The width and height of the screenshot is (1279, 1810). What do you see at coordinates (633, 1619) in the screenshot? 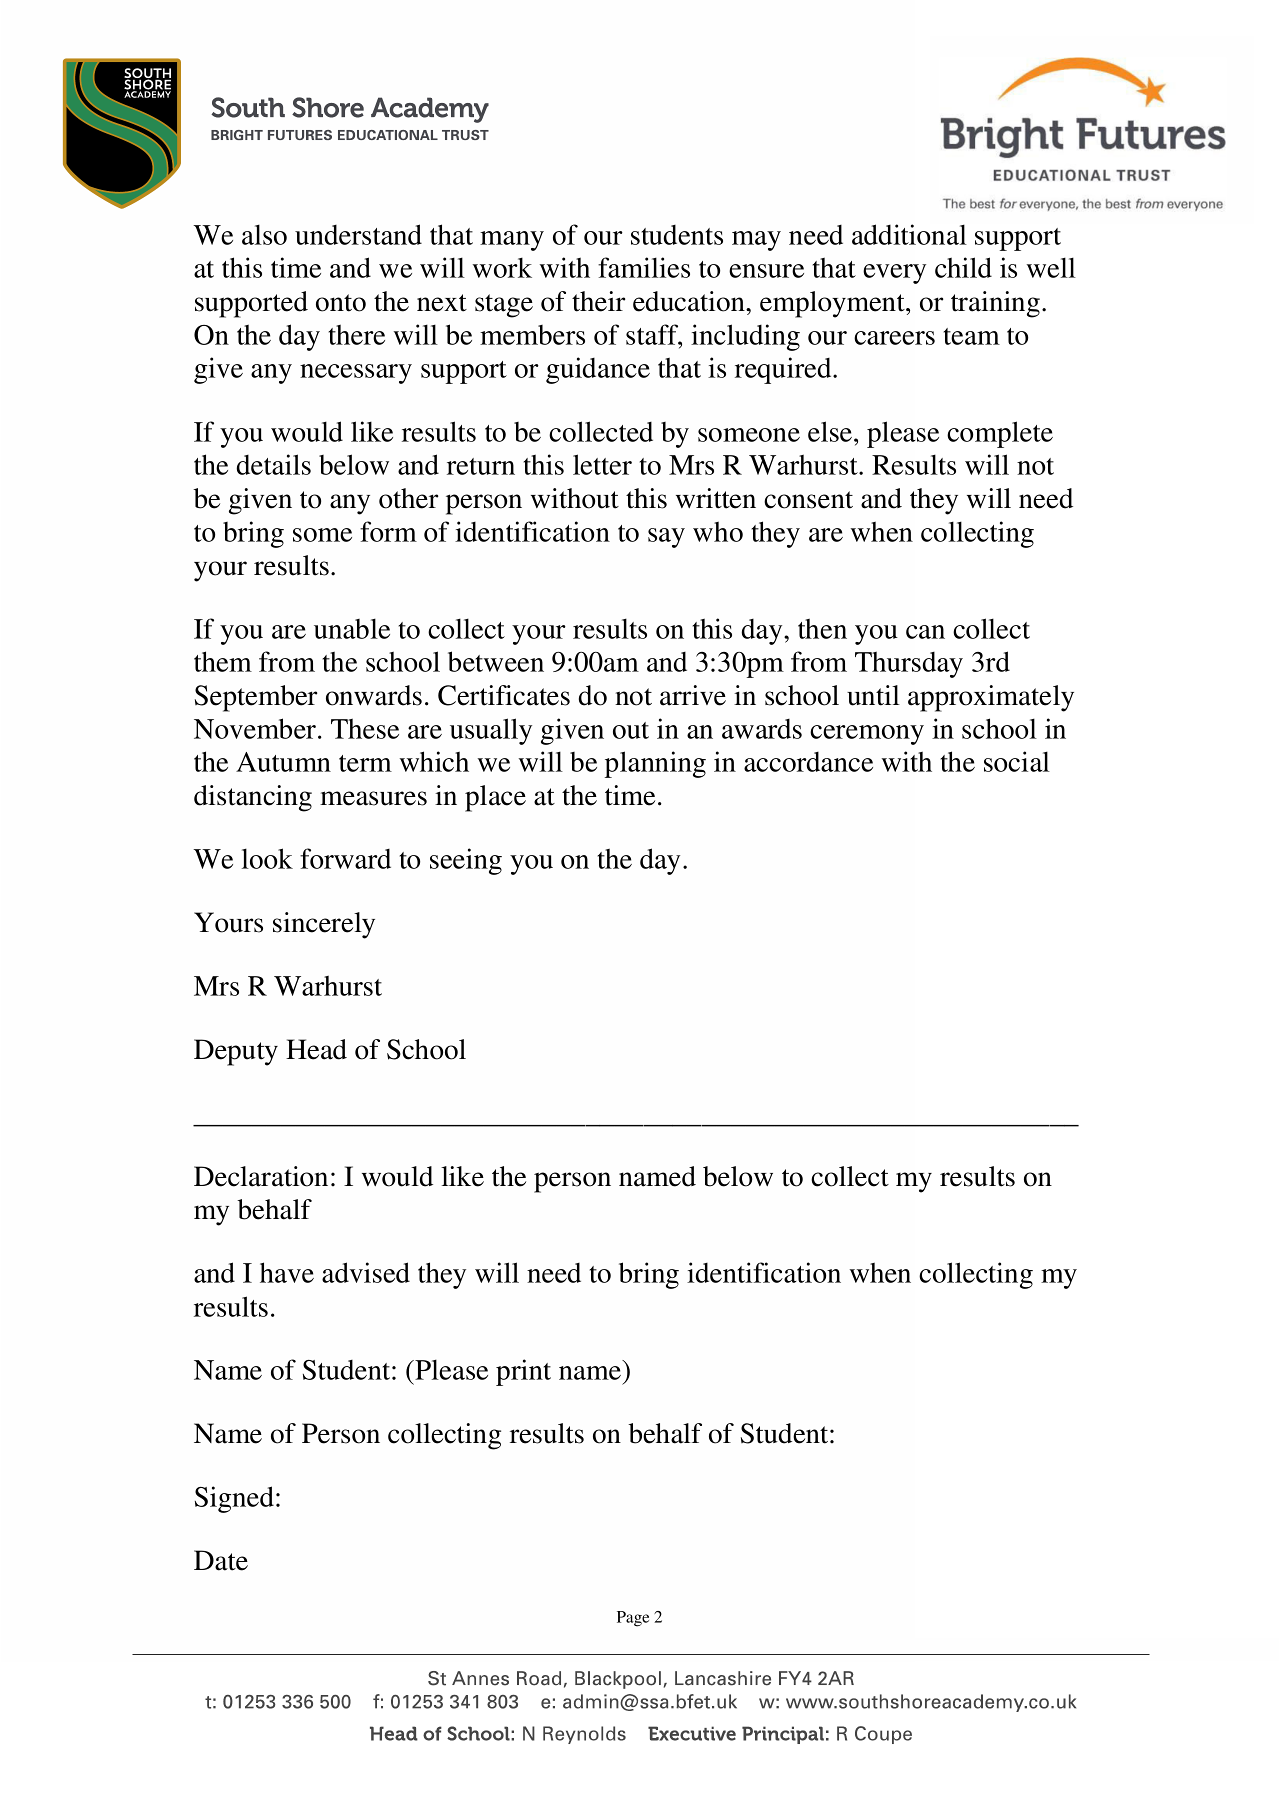
I see `Page` at bounding box center [633, 1619].
